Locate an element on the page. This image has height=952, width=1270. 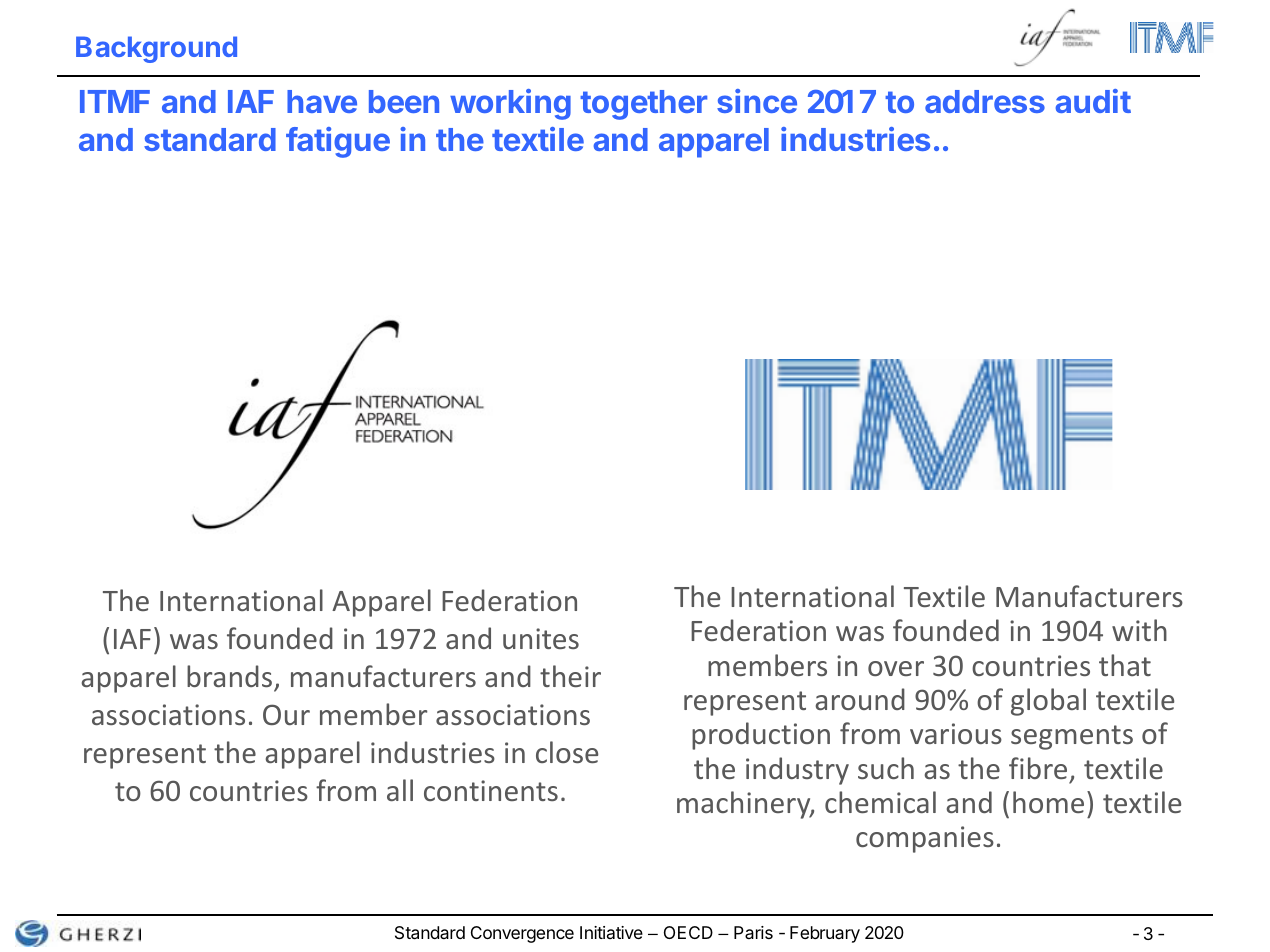
with is located at coordinates (1139, 630).
